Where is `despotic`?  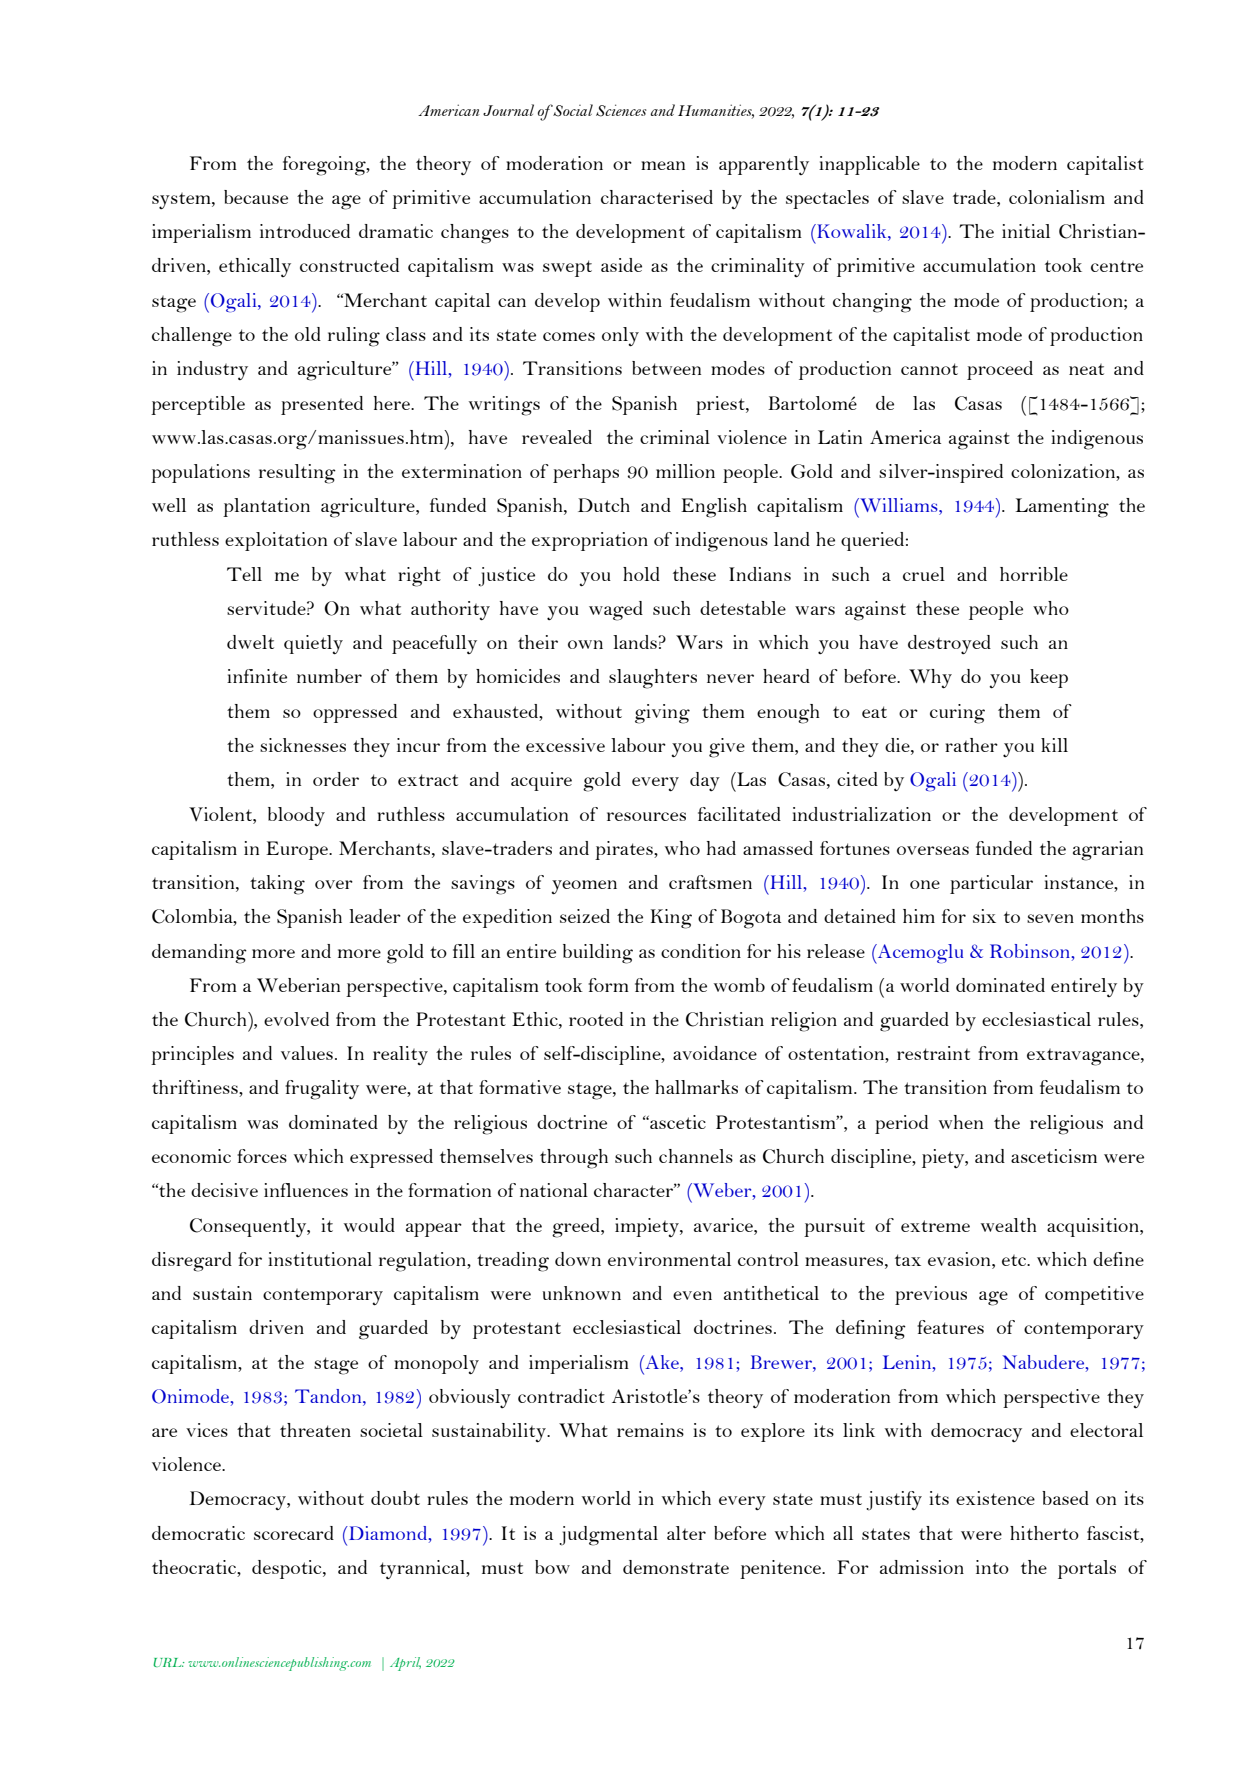 despotic is located at coordinates (288, 1569).
